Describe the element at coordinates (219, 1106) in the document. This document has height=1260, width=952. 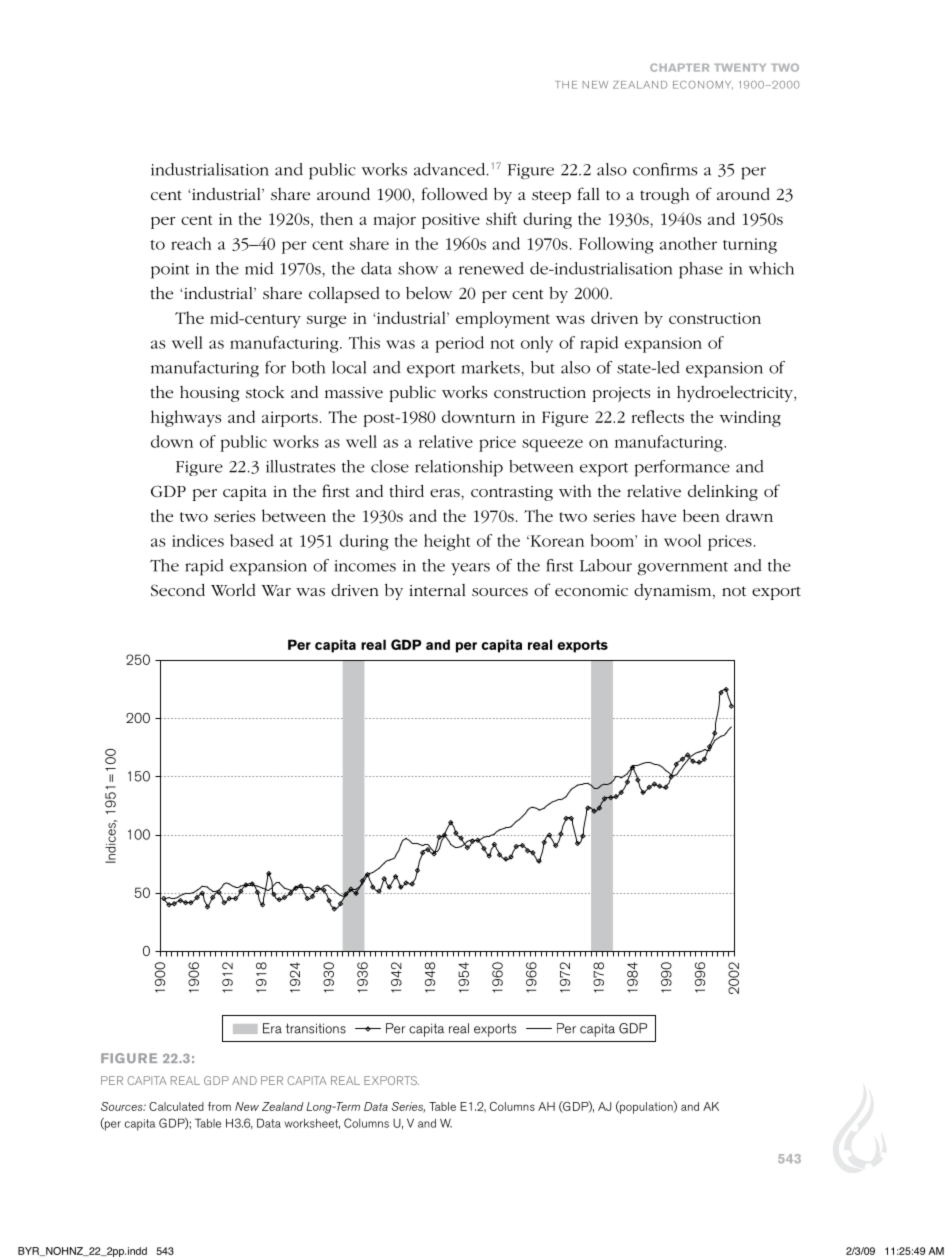
I see `from` at that location.
